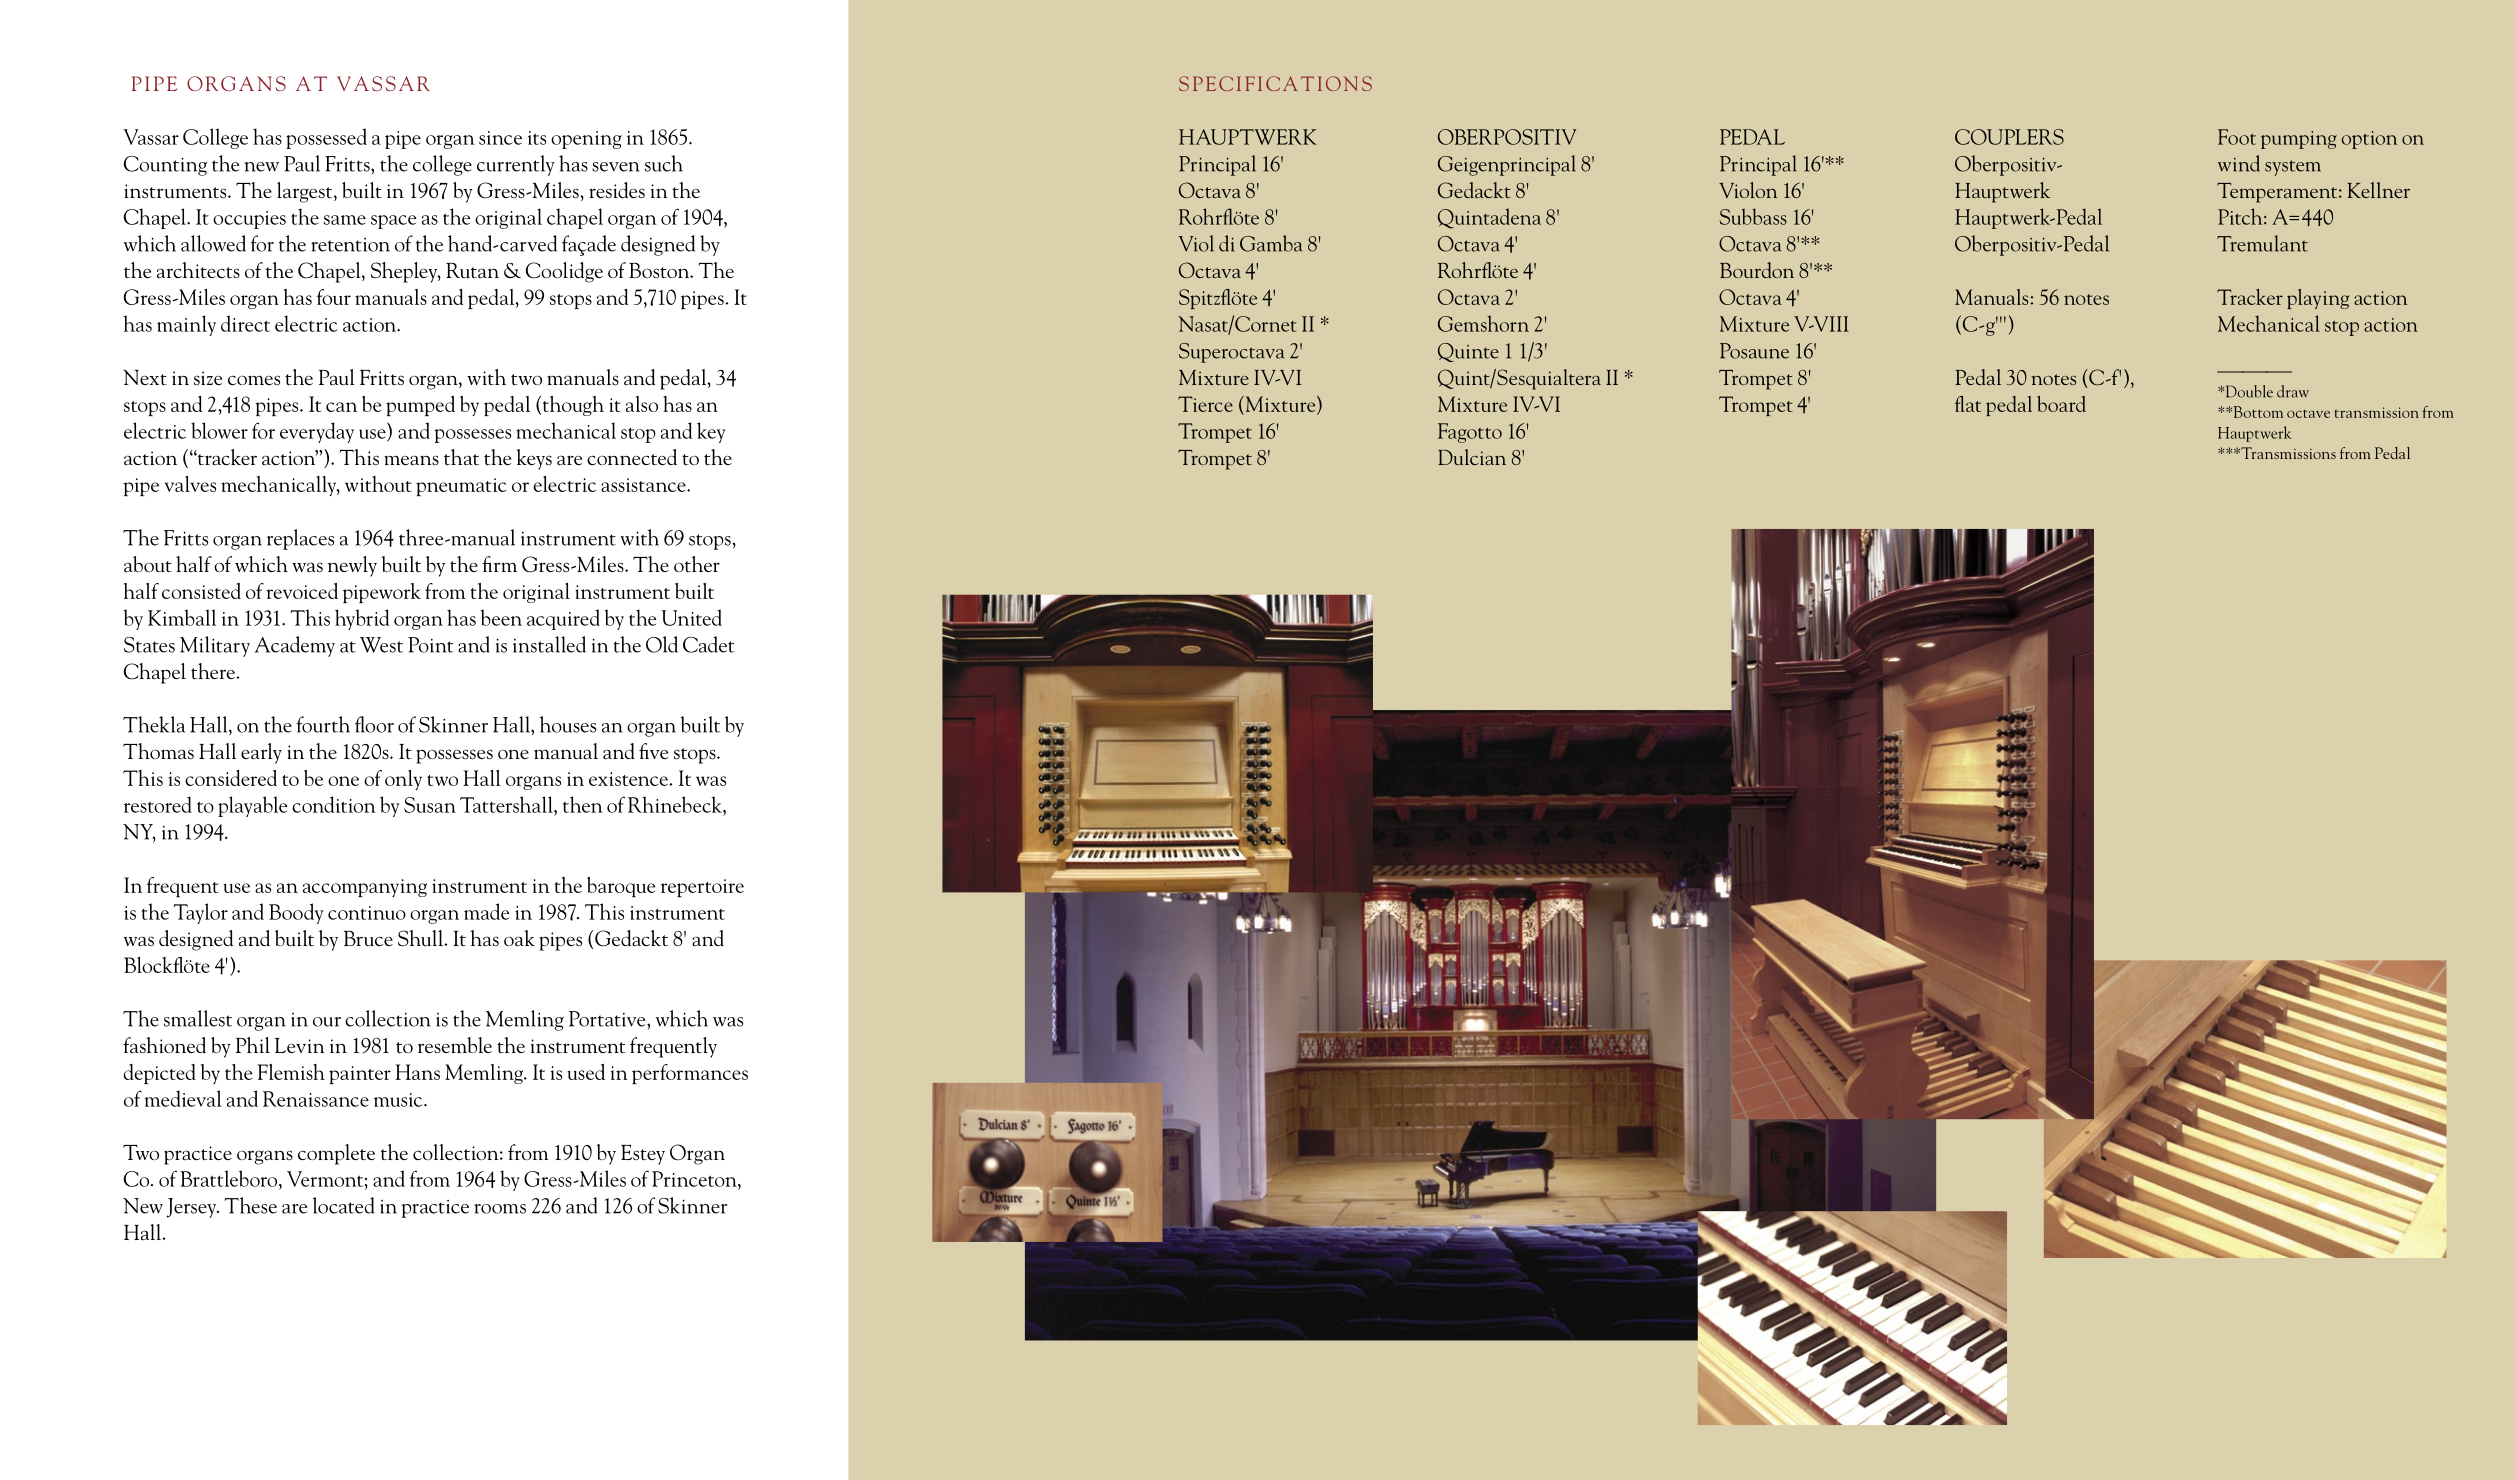 This page has height=1480, width=2515. What do you see at coordinates (2308, 414) in the page?
I see `octave` at bounding box center [2308, 414].
